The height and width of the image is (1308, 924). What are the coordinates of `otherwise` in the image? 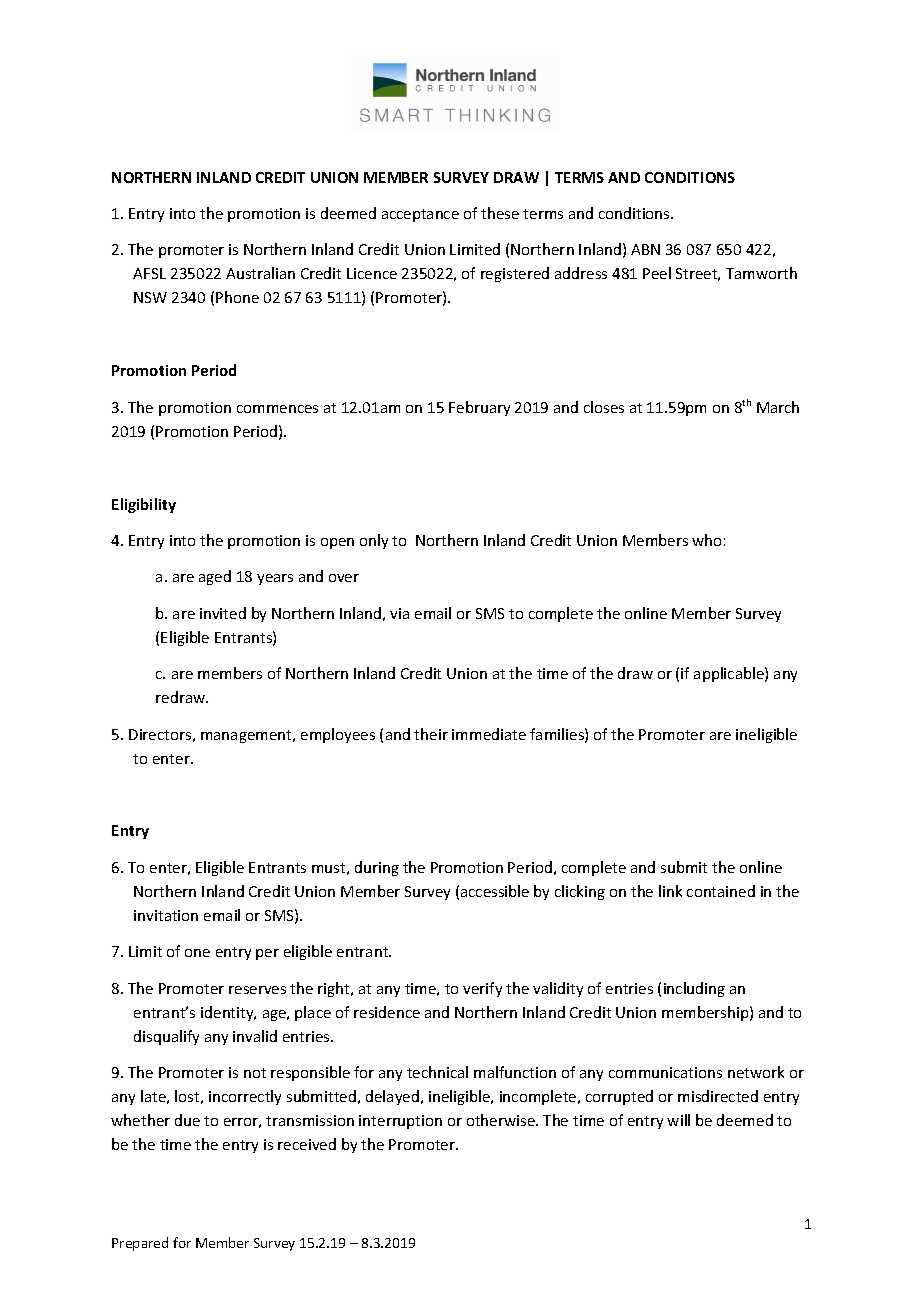 It's located at (502, 1120).
